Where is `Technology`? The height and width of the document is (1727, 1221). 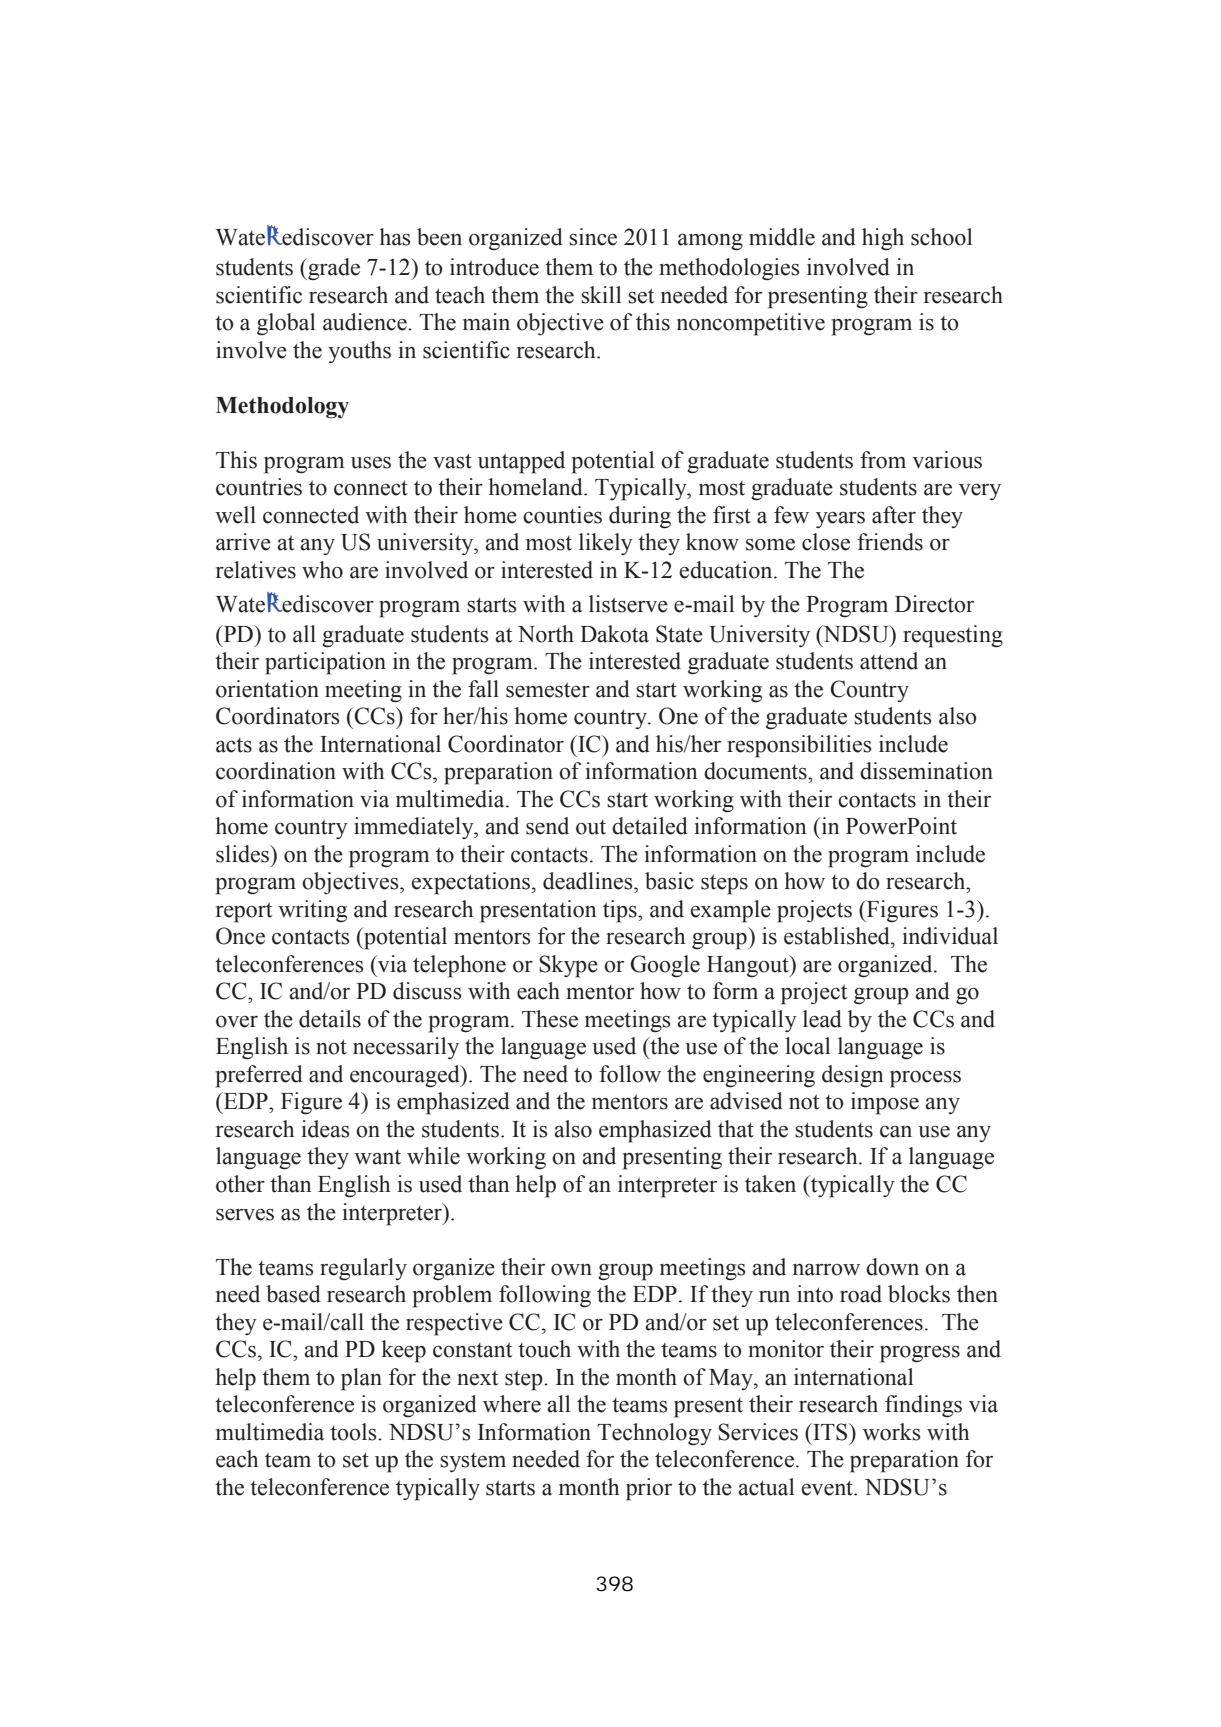 Technology is located at coordinates (654, 1434).
